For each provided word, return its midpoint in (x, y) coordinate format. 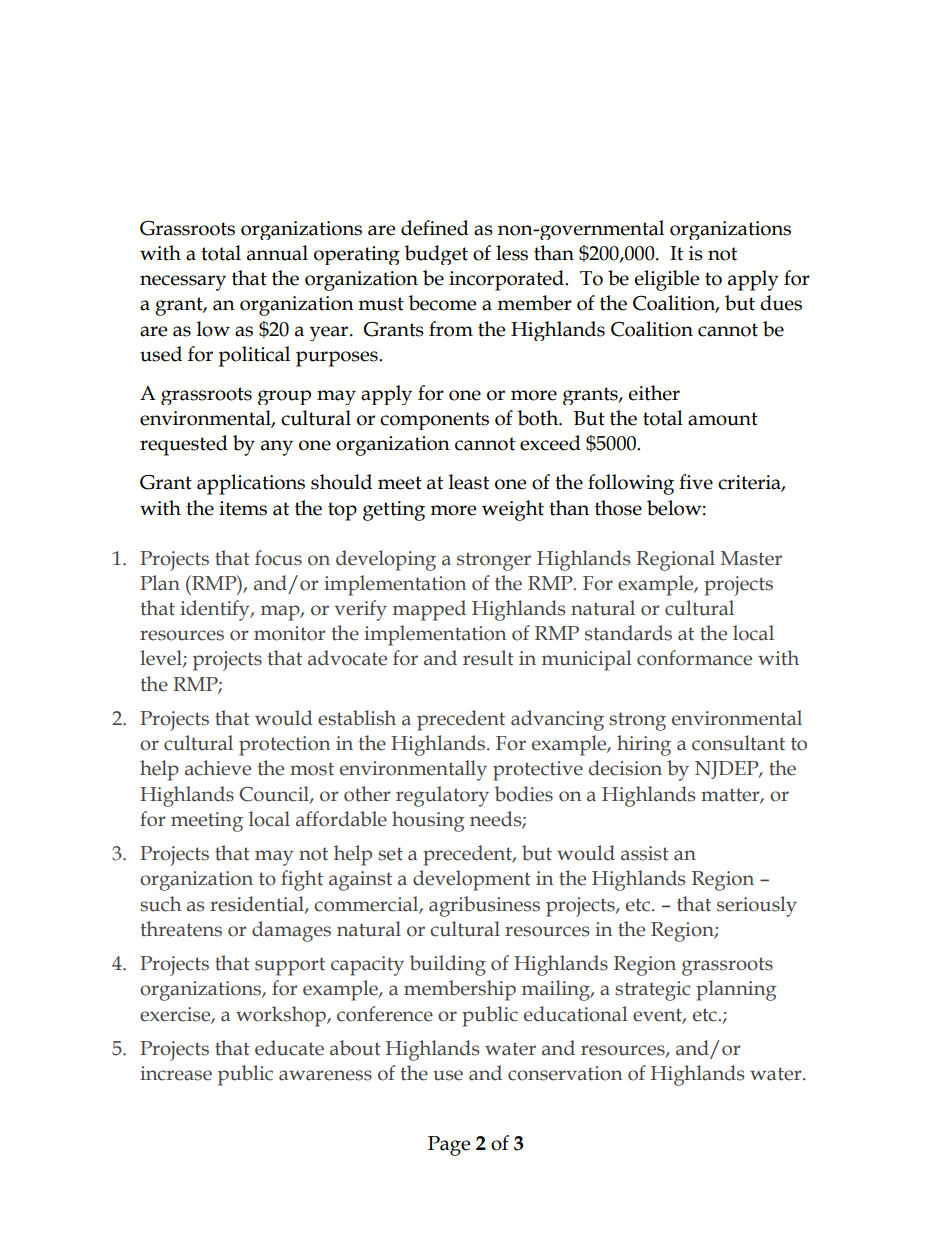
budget (436, 255)
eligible (666, 280)
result (488, 658)
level (162, 659)
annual (277, 253)
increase (176, 1073)
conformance (694, 658)
